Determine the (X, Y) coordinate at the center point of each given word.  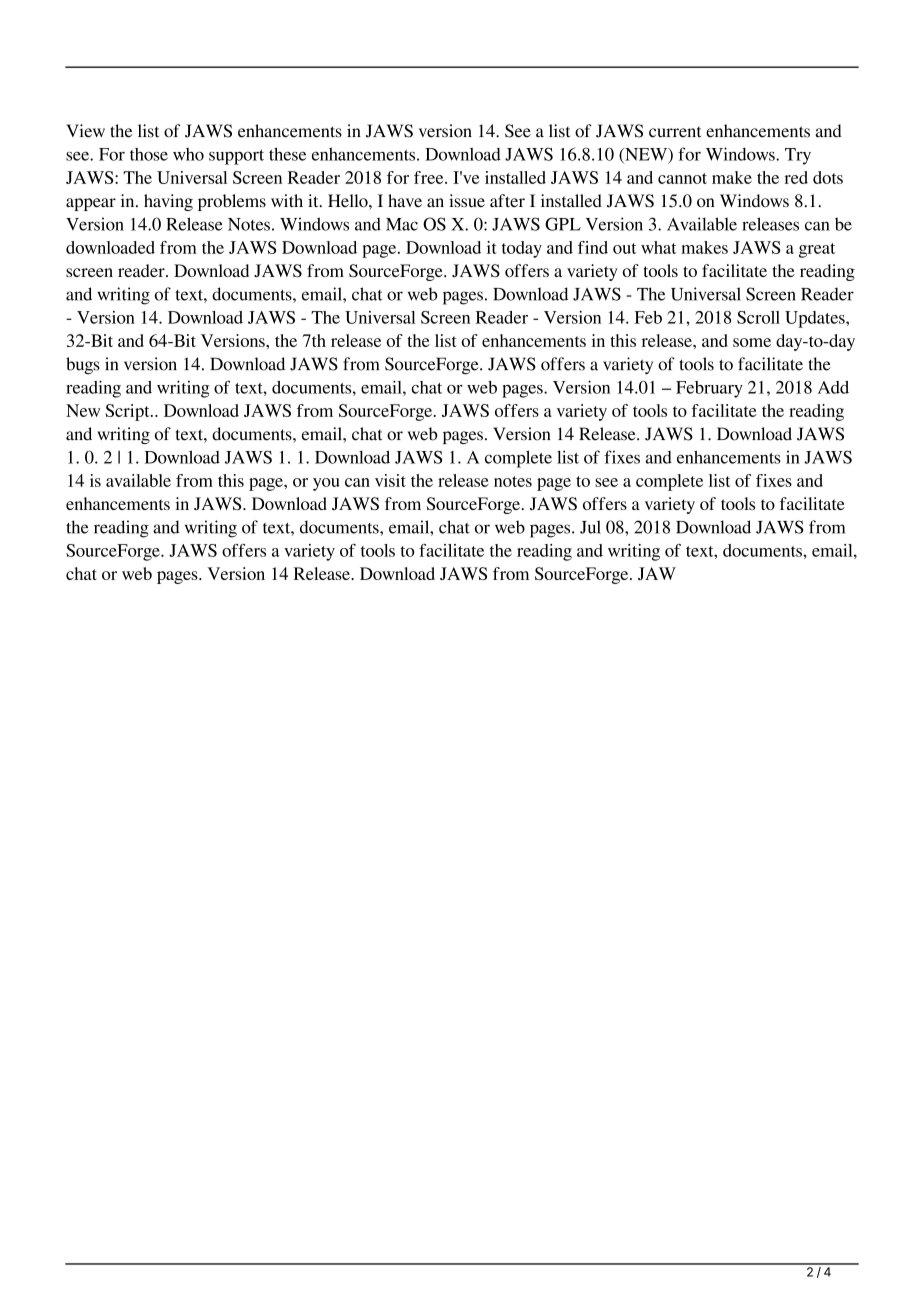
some (752, 342)
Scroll (758, 317)
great (817, 250)
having (168, 202)
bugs (83, 365)
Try (798, 156)
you (326, 484)
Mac (402, 224)
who (188, 154)
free (430, 177)
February (709, 389)
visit (390, 480)
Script (128, 412)
